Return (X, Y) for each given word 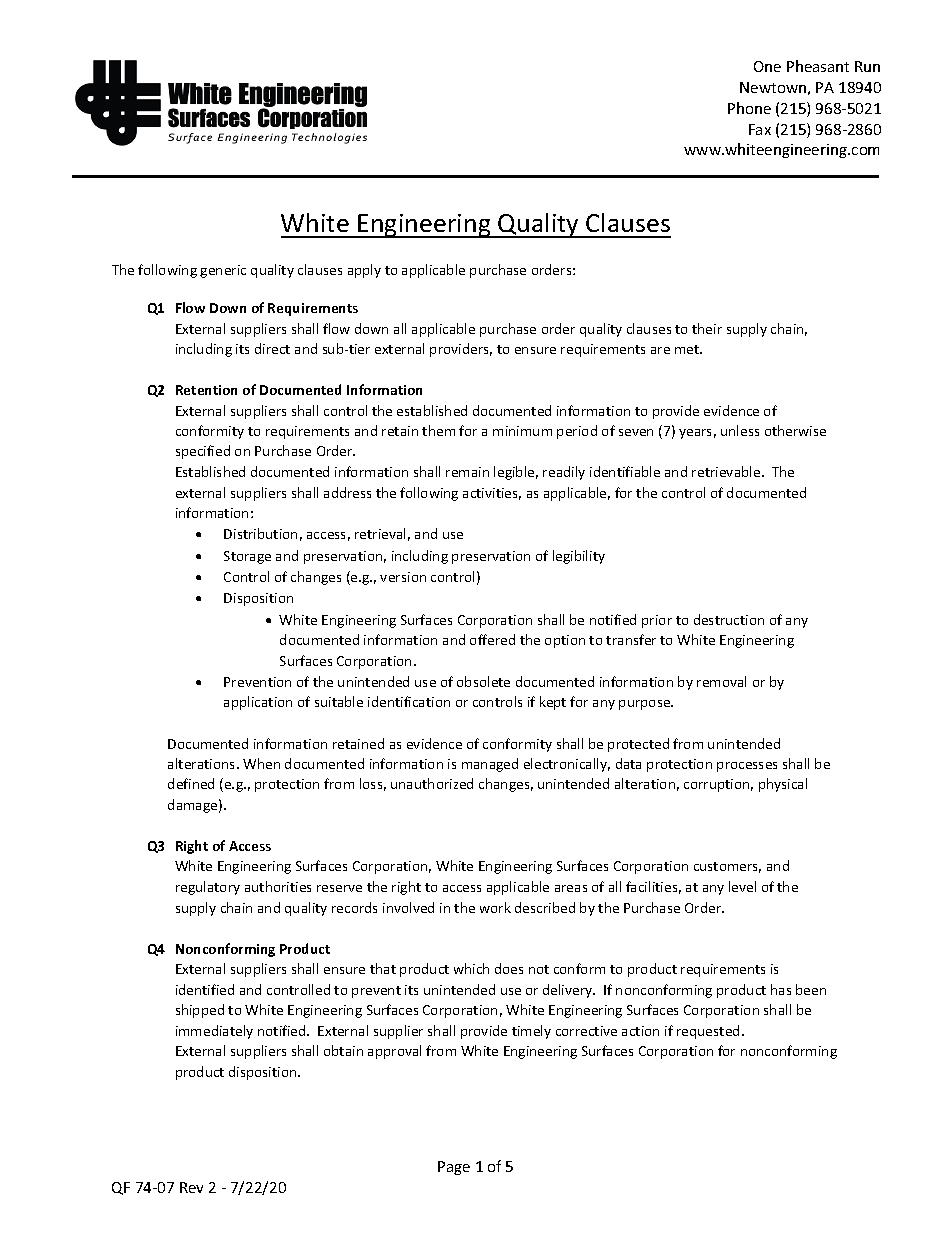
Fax (760, 129)
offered (492, 639)
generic (223, 271)
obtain (343, 1050)
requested (708, 1032)
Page (454, 1168)
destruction (729, 619)
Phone (749, 108)
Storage (247, 557)
